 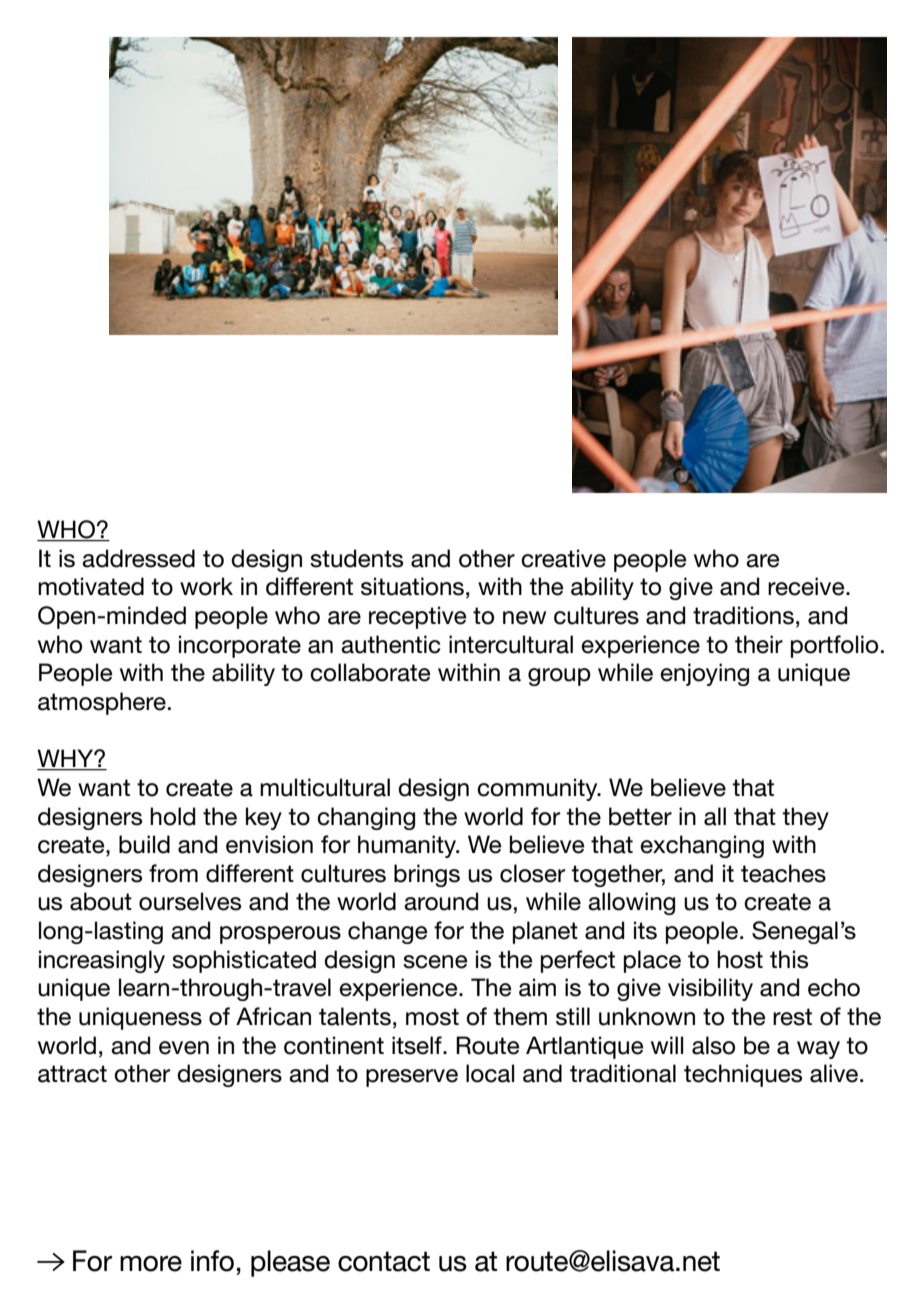 I want to click on receive, so click(x=807, y=586).
